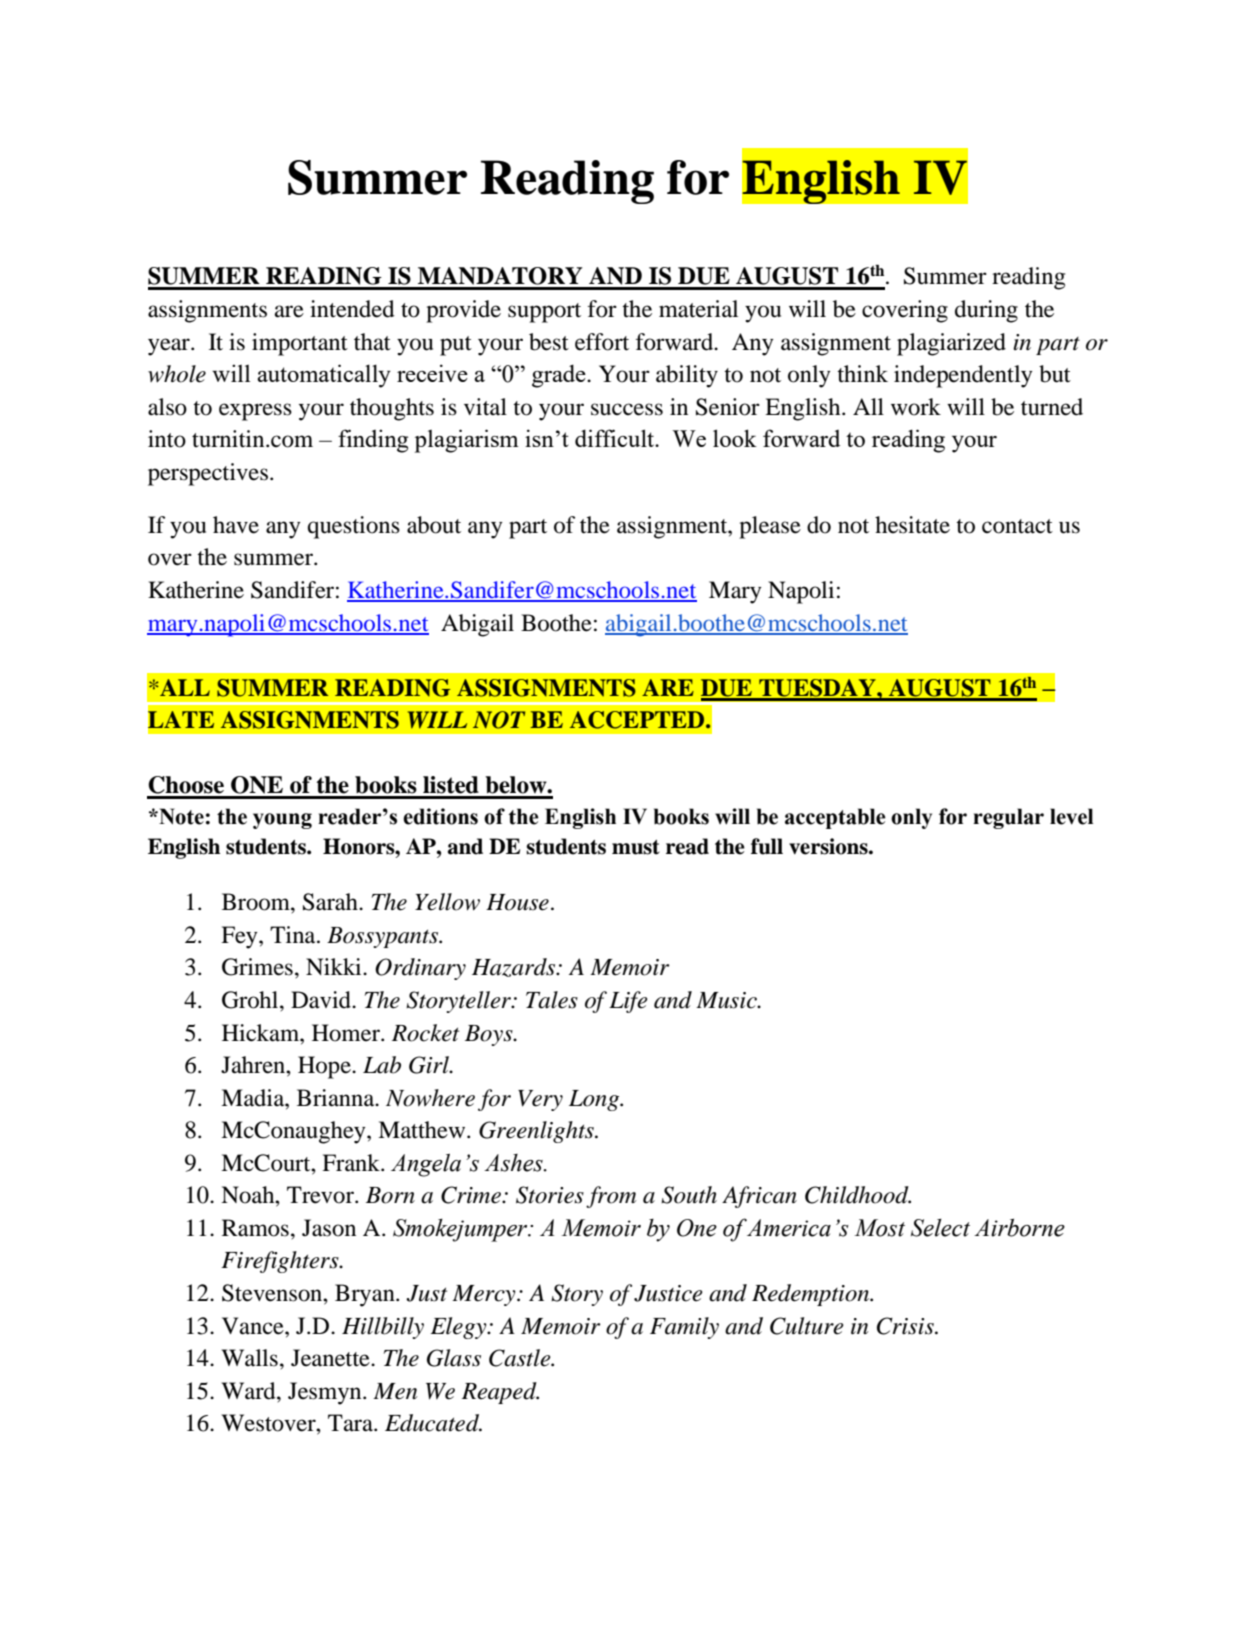 The image size is (1255, 1625). What do you see at coordinates (906, 1326) in the image?
I see `Crisis` at bounding box center [906, 1326].
